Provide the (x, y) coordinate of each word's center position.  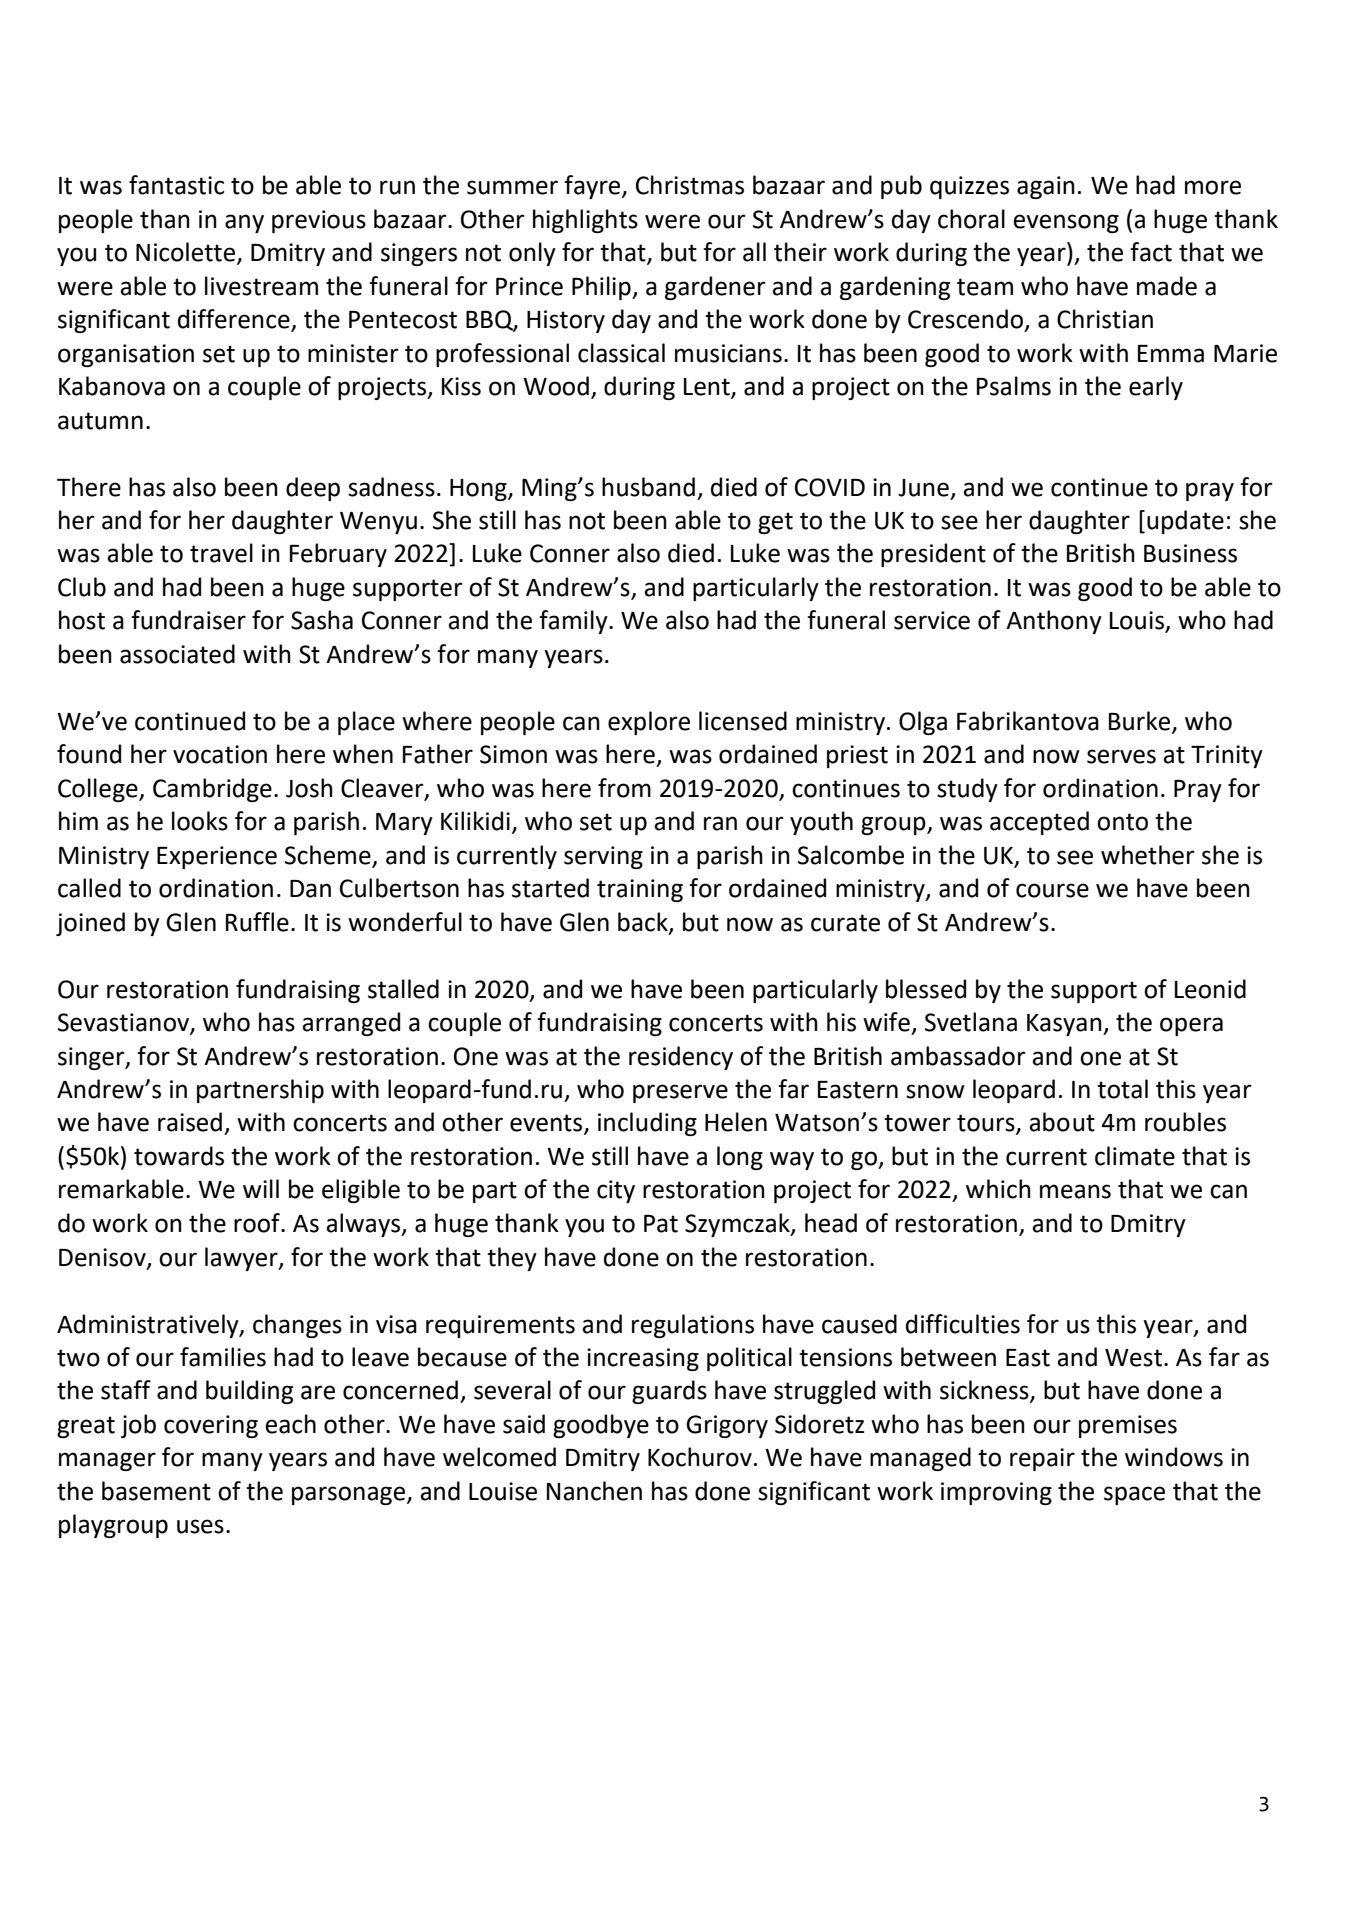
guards (669, 1392)
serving (603, 857)
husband (648, 487)
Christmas (690, 185)
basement (156, 1491)
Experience (217, 857)
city (616, 1191)
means (1075, 1191)
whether (1147, 855)
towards (179, 1156)
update (1185, 522)
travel (221, 553)
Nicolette (187, 253)
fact (1151, 252)
